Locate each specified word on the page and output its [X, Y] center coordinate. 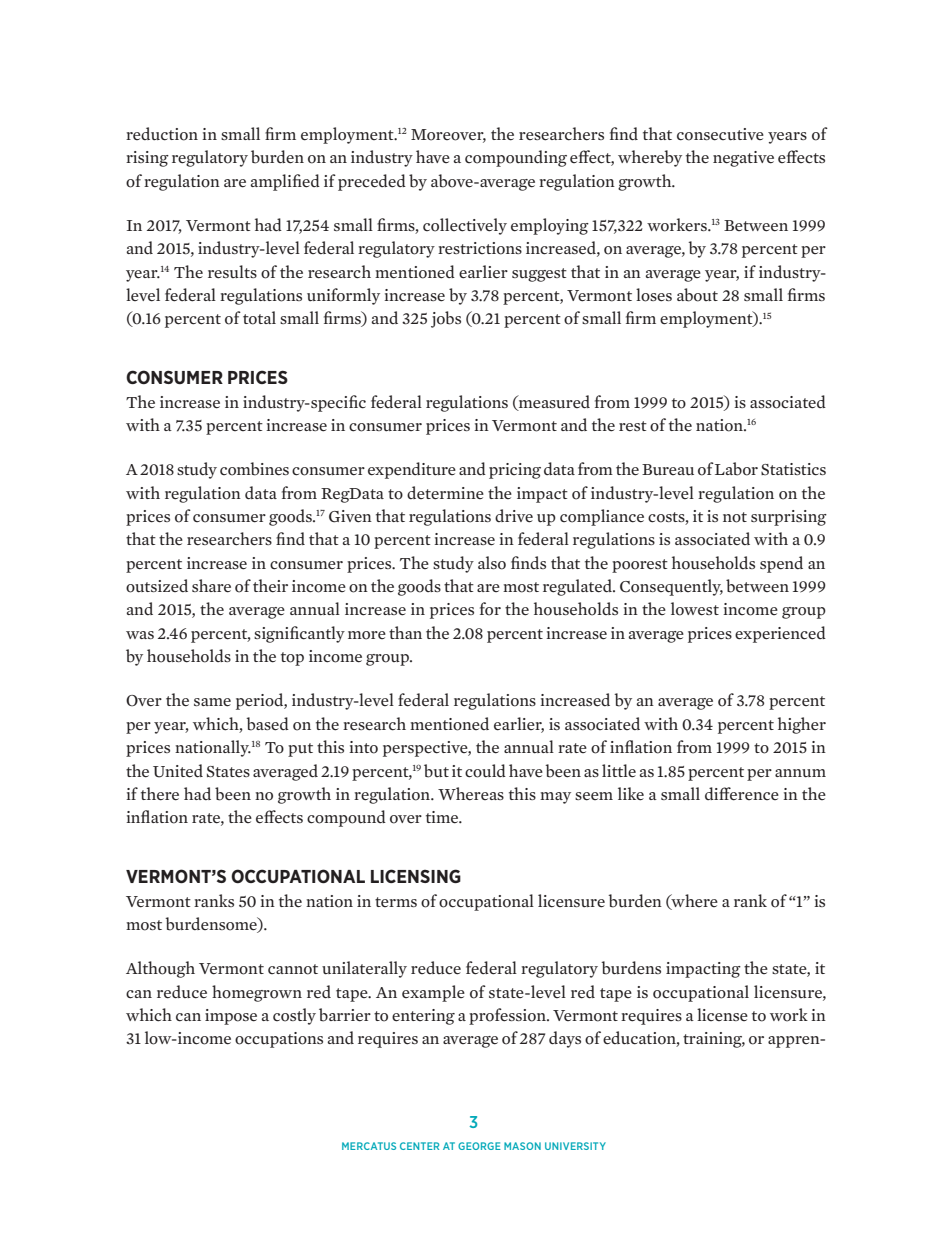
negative [743, 159]
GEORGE [479, 1146]
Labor [736, 469]
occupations [279, 1040]
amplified [285, 182]
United [178, 771]
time [443, 817]
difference [742, 794]
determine [445, 493]
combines [254, 469]
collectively [465, 226]
